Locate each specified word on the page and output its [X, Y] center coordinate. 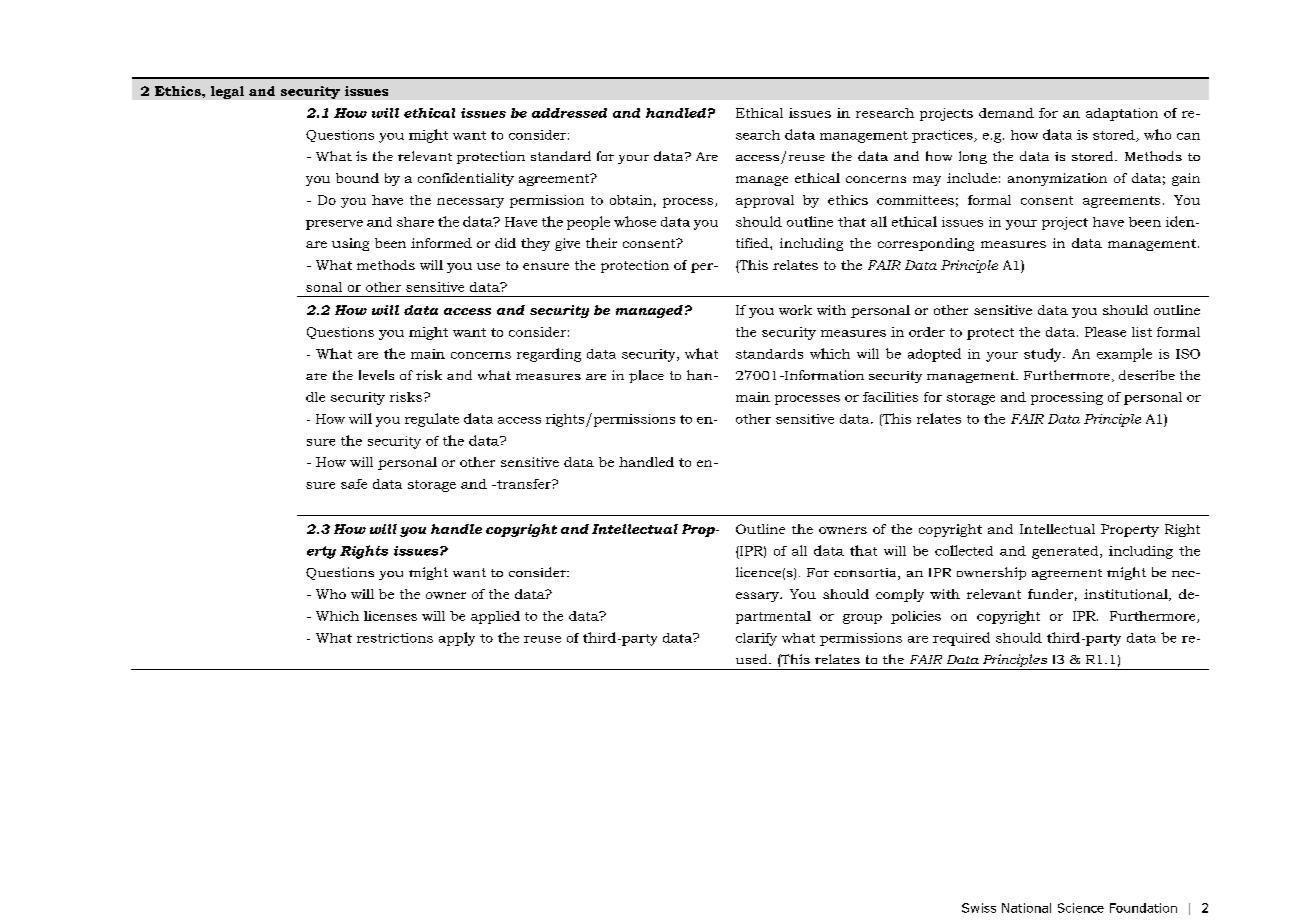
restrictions [395, 638]
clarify [756, 639]
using [350, 244]
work [795, 310]
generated [1066, 552]
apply [457, 639]
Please [1105, 332]
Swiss [979, 908]
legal [227, 92]
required [961, 639]
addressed [569, 113]
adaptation [1122, 114]
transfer [524, 484]
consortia [866, 574]
